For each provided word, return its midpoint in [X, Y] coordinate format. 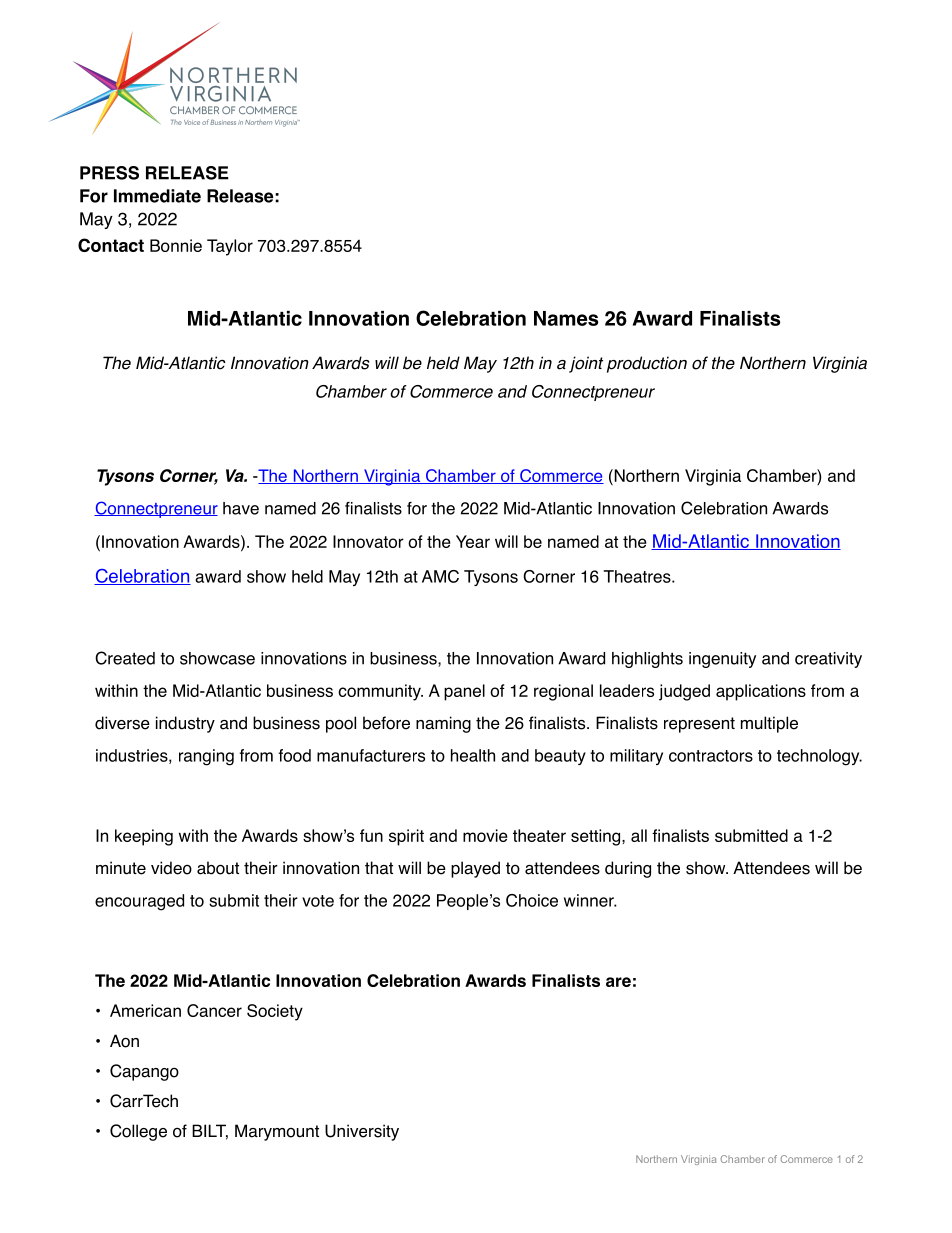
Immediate [157, 196]
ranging [206, 757]
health [473, 755]
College [138, 1132]
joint [586, 364]
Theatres [638, 576]
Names [566, 318]
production [647, 364]
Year [473, 541]
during [628, 869]
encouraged [139, 902]
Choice [532, 900]
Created [125, 658]
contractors [711, 756]
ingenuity [722, 660]
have [241, 508]
